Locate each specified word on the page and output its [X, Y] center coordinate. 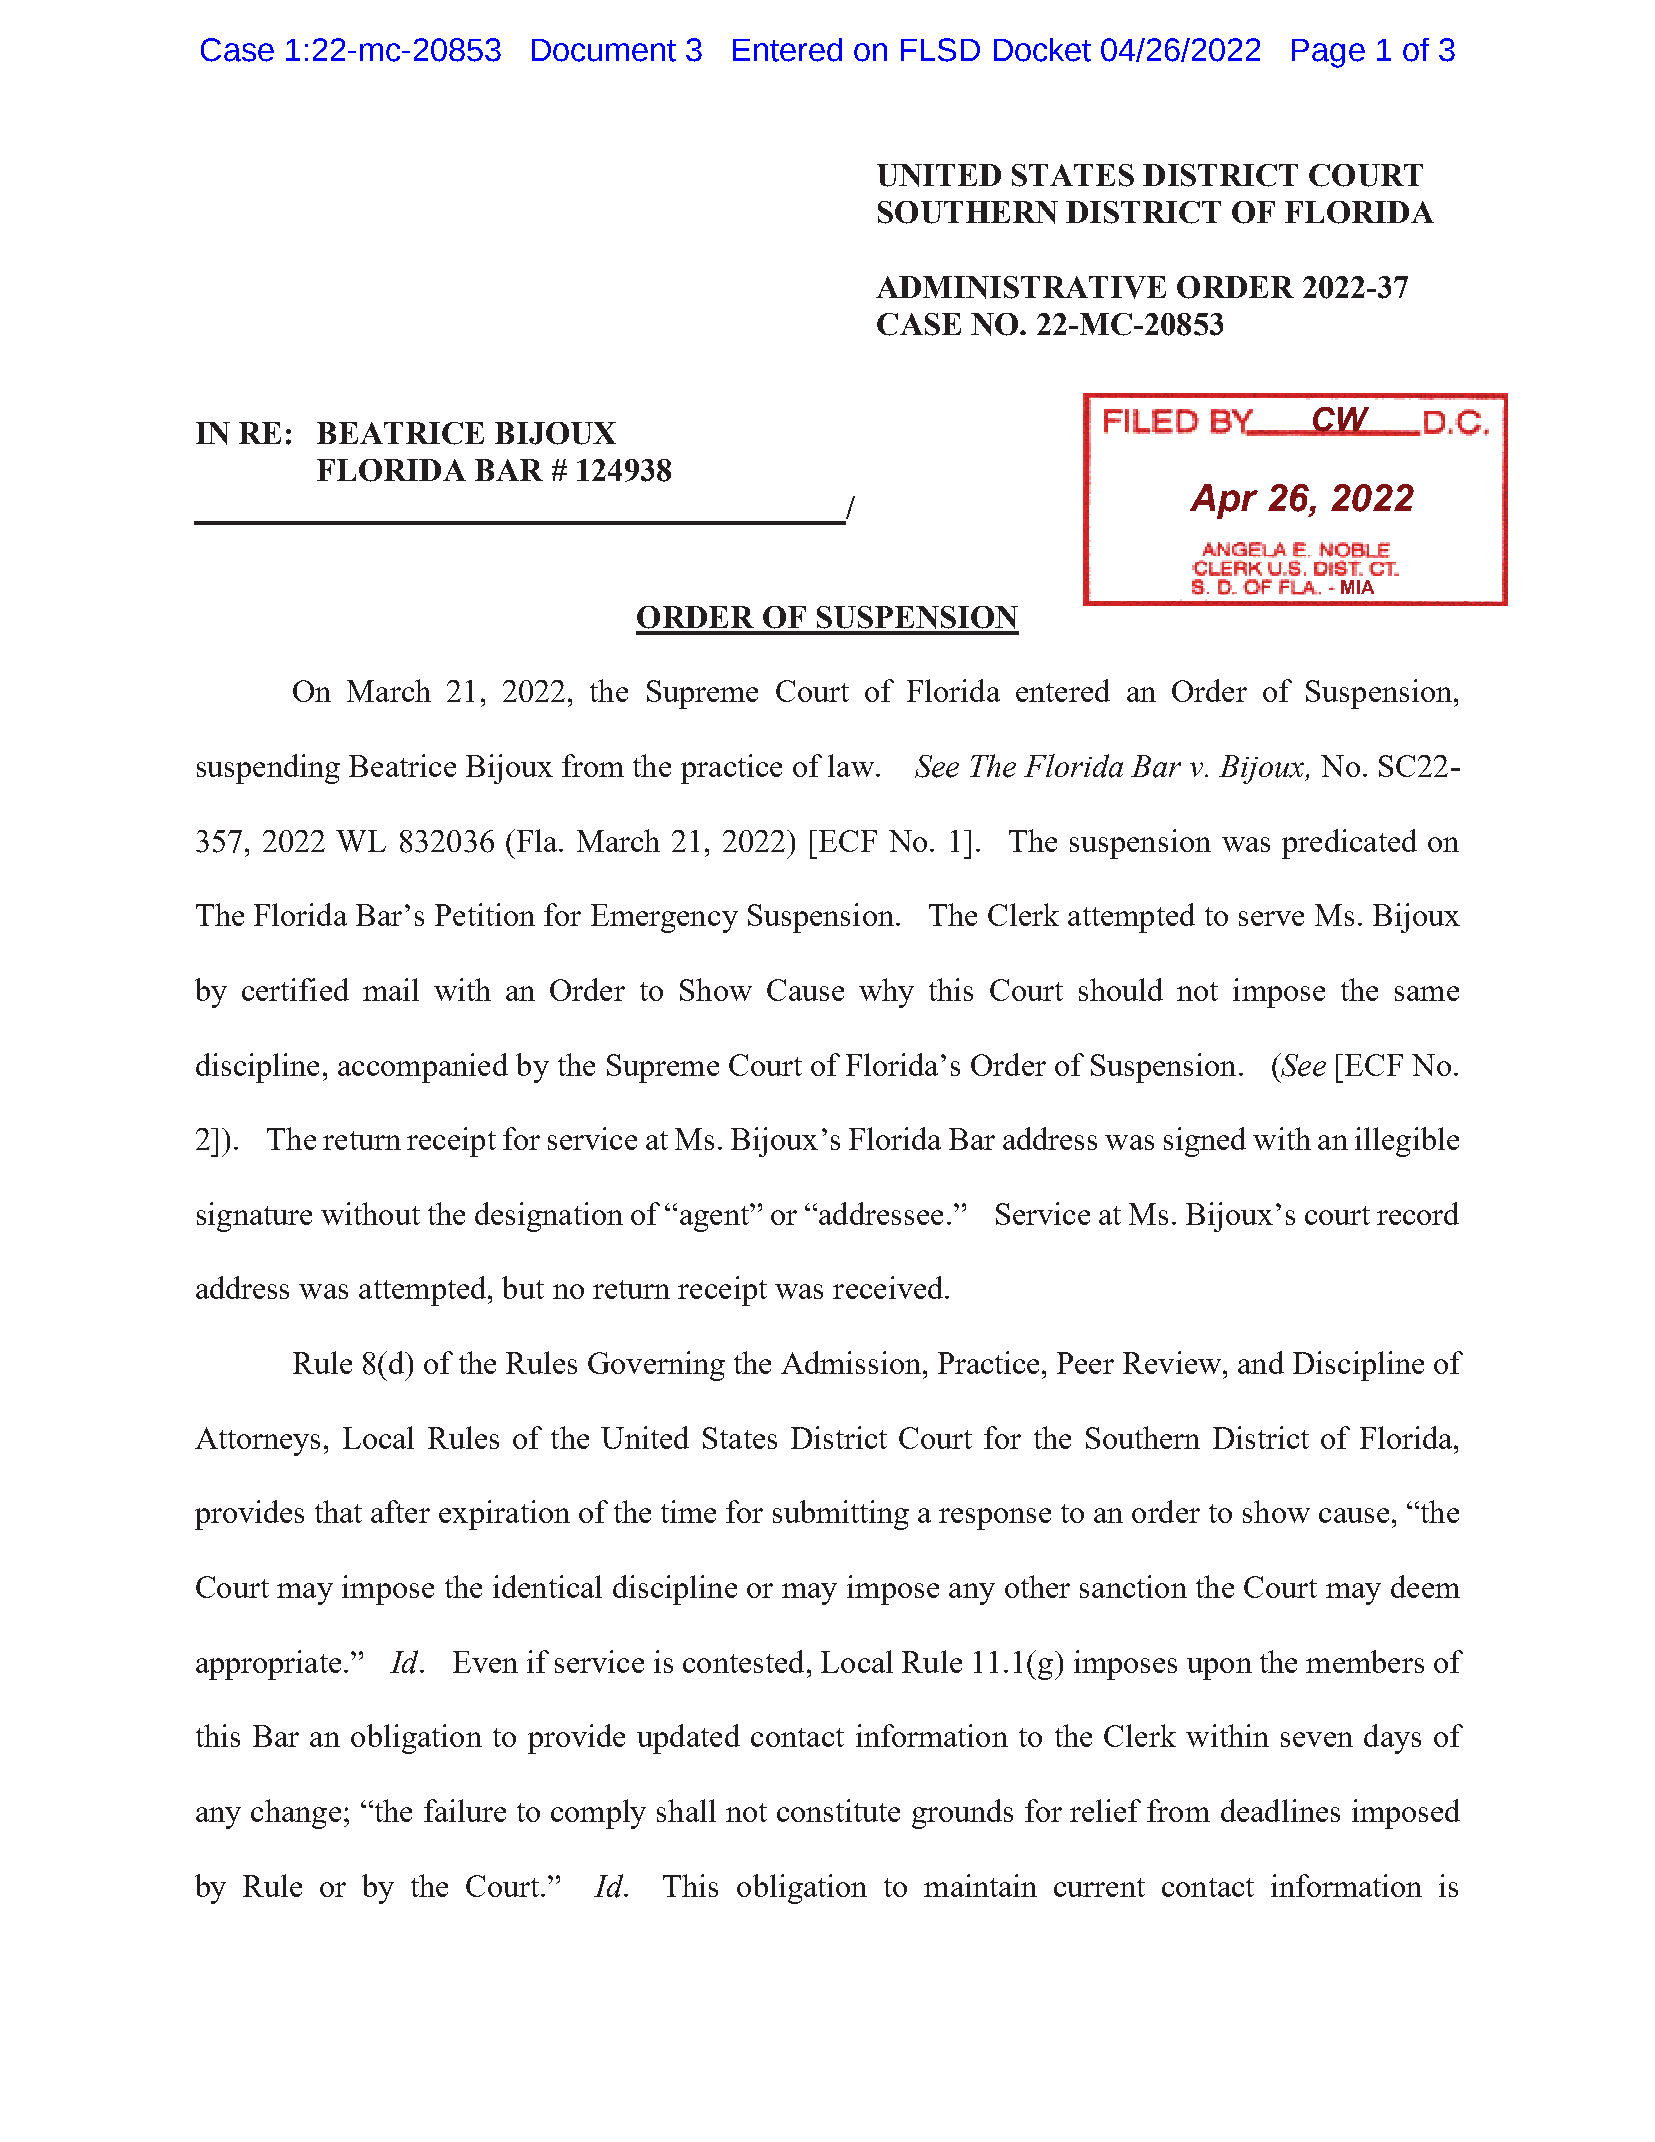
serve [1271, 918]
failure [465, 1810]
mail [391, 989]
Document [604, 50]
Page [1328, 53]
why [886, 993]
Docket [1042, 50]
